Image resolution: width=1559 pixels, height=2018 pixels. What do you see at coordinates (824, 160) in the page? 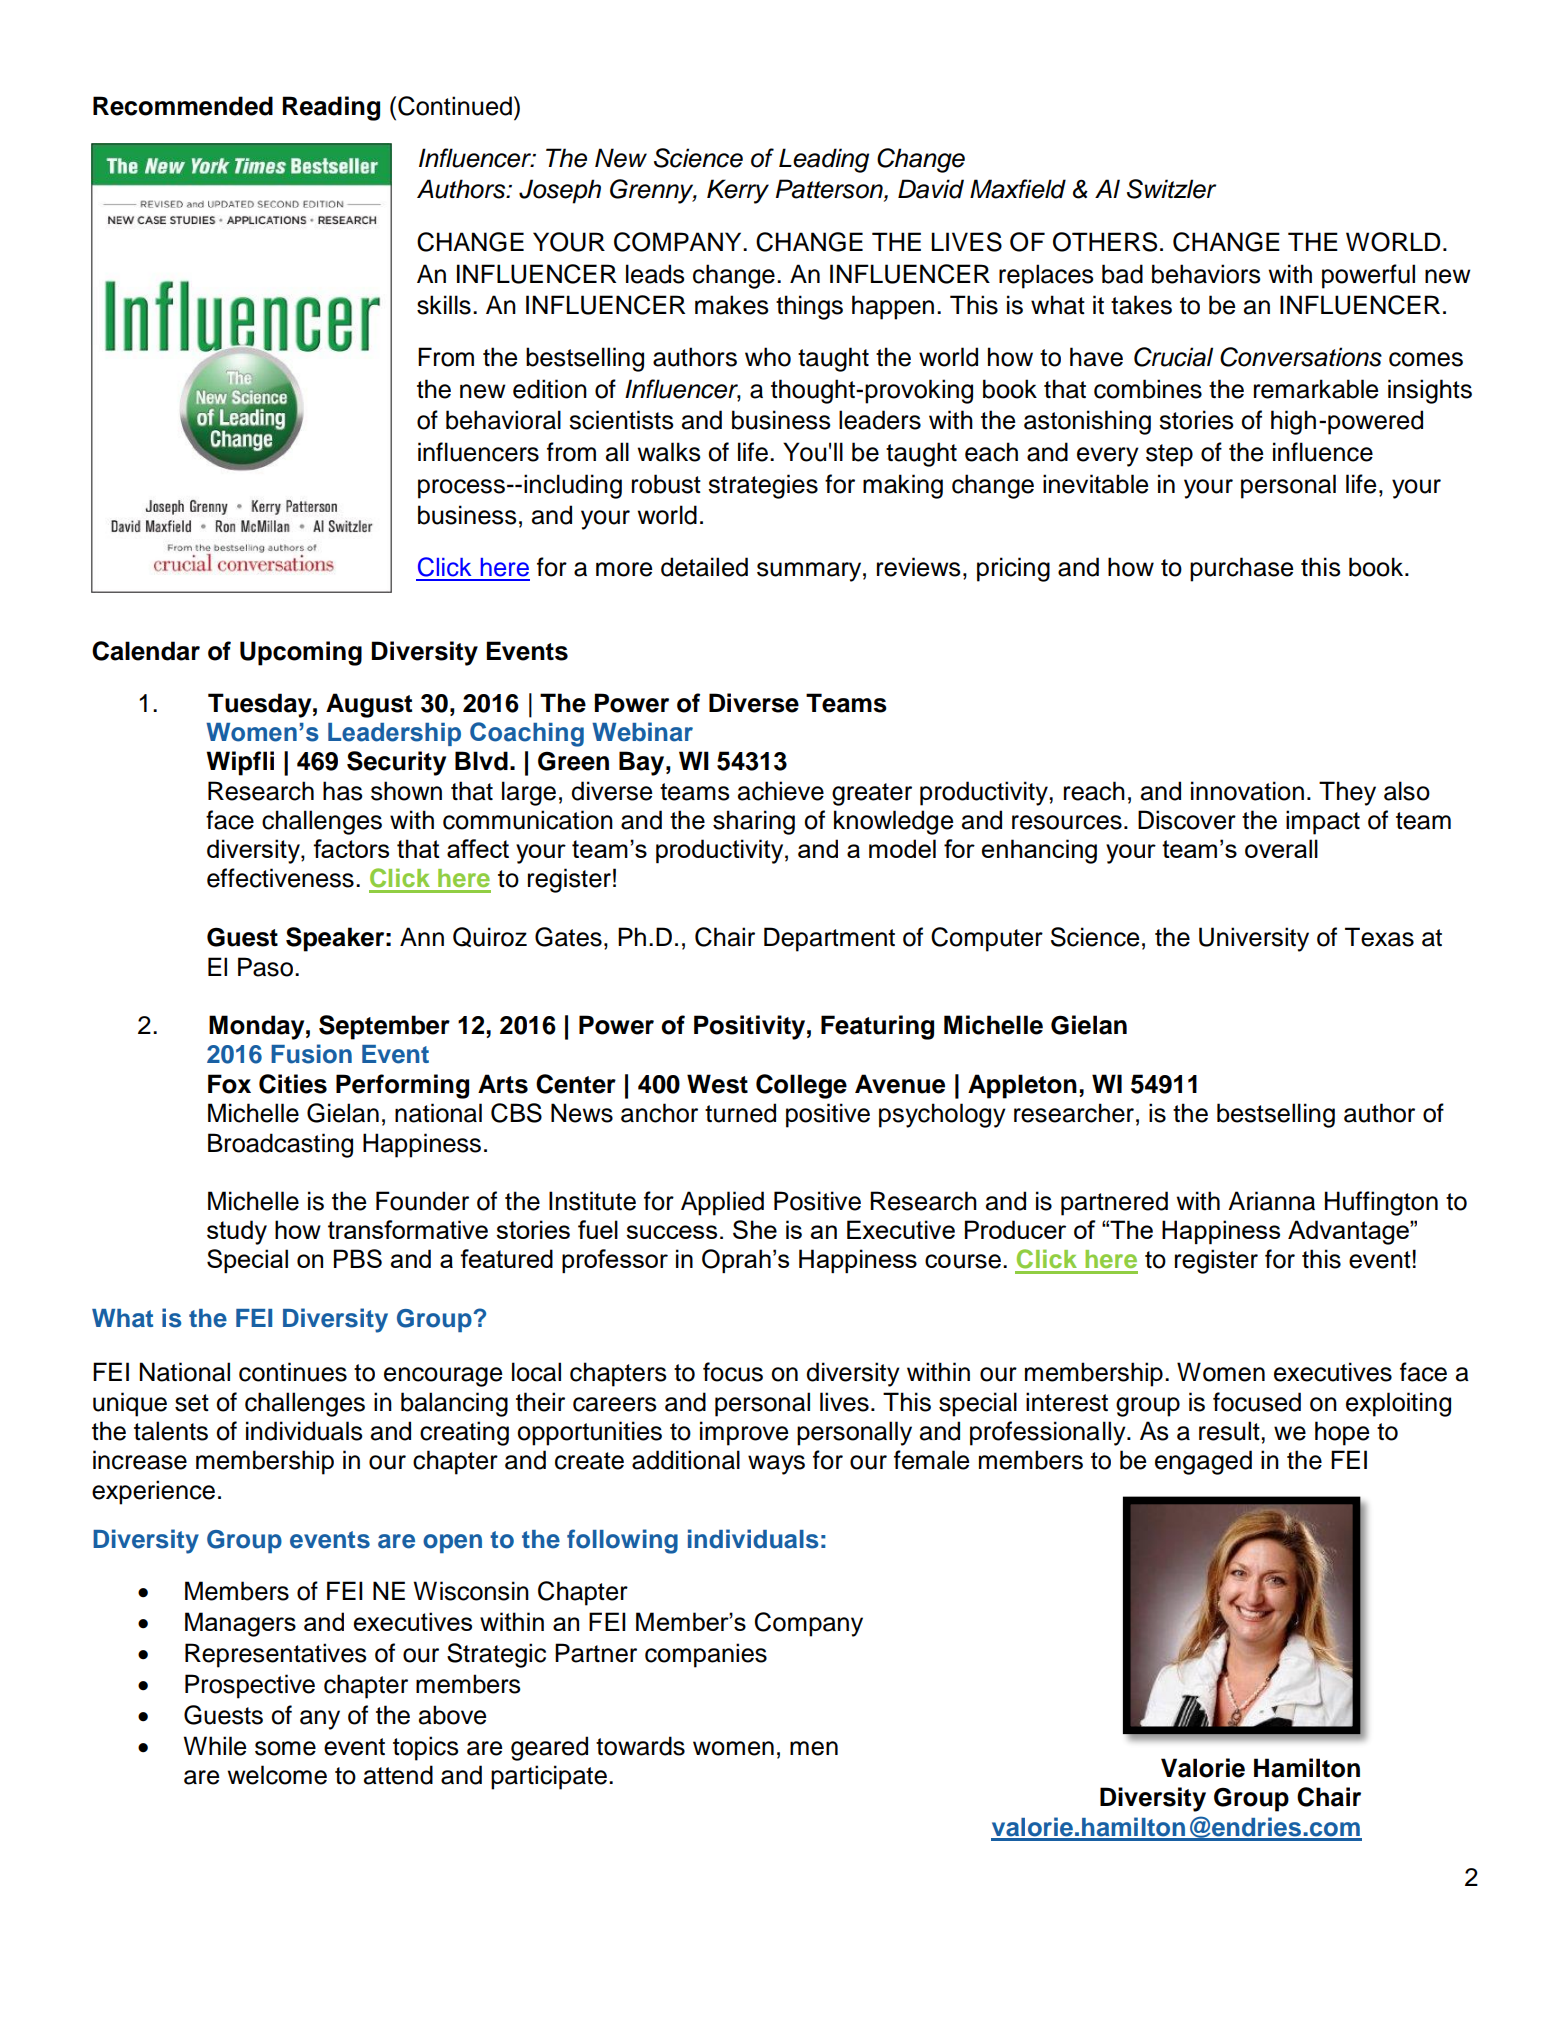
I see `Leading` at bounding box center [824, 160].
